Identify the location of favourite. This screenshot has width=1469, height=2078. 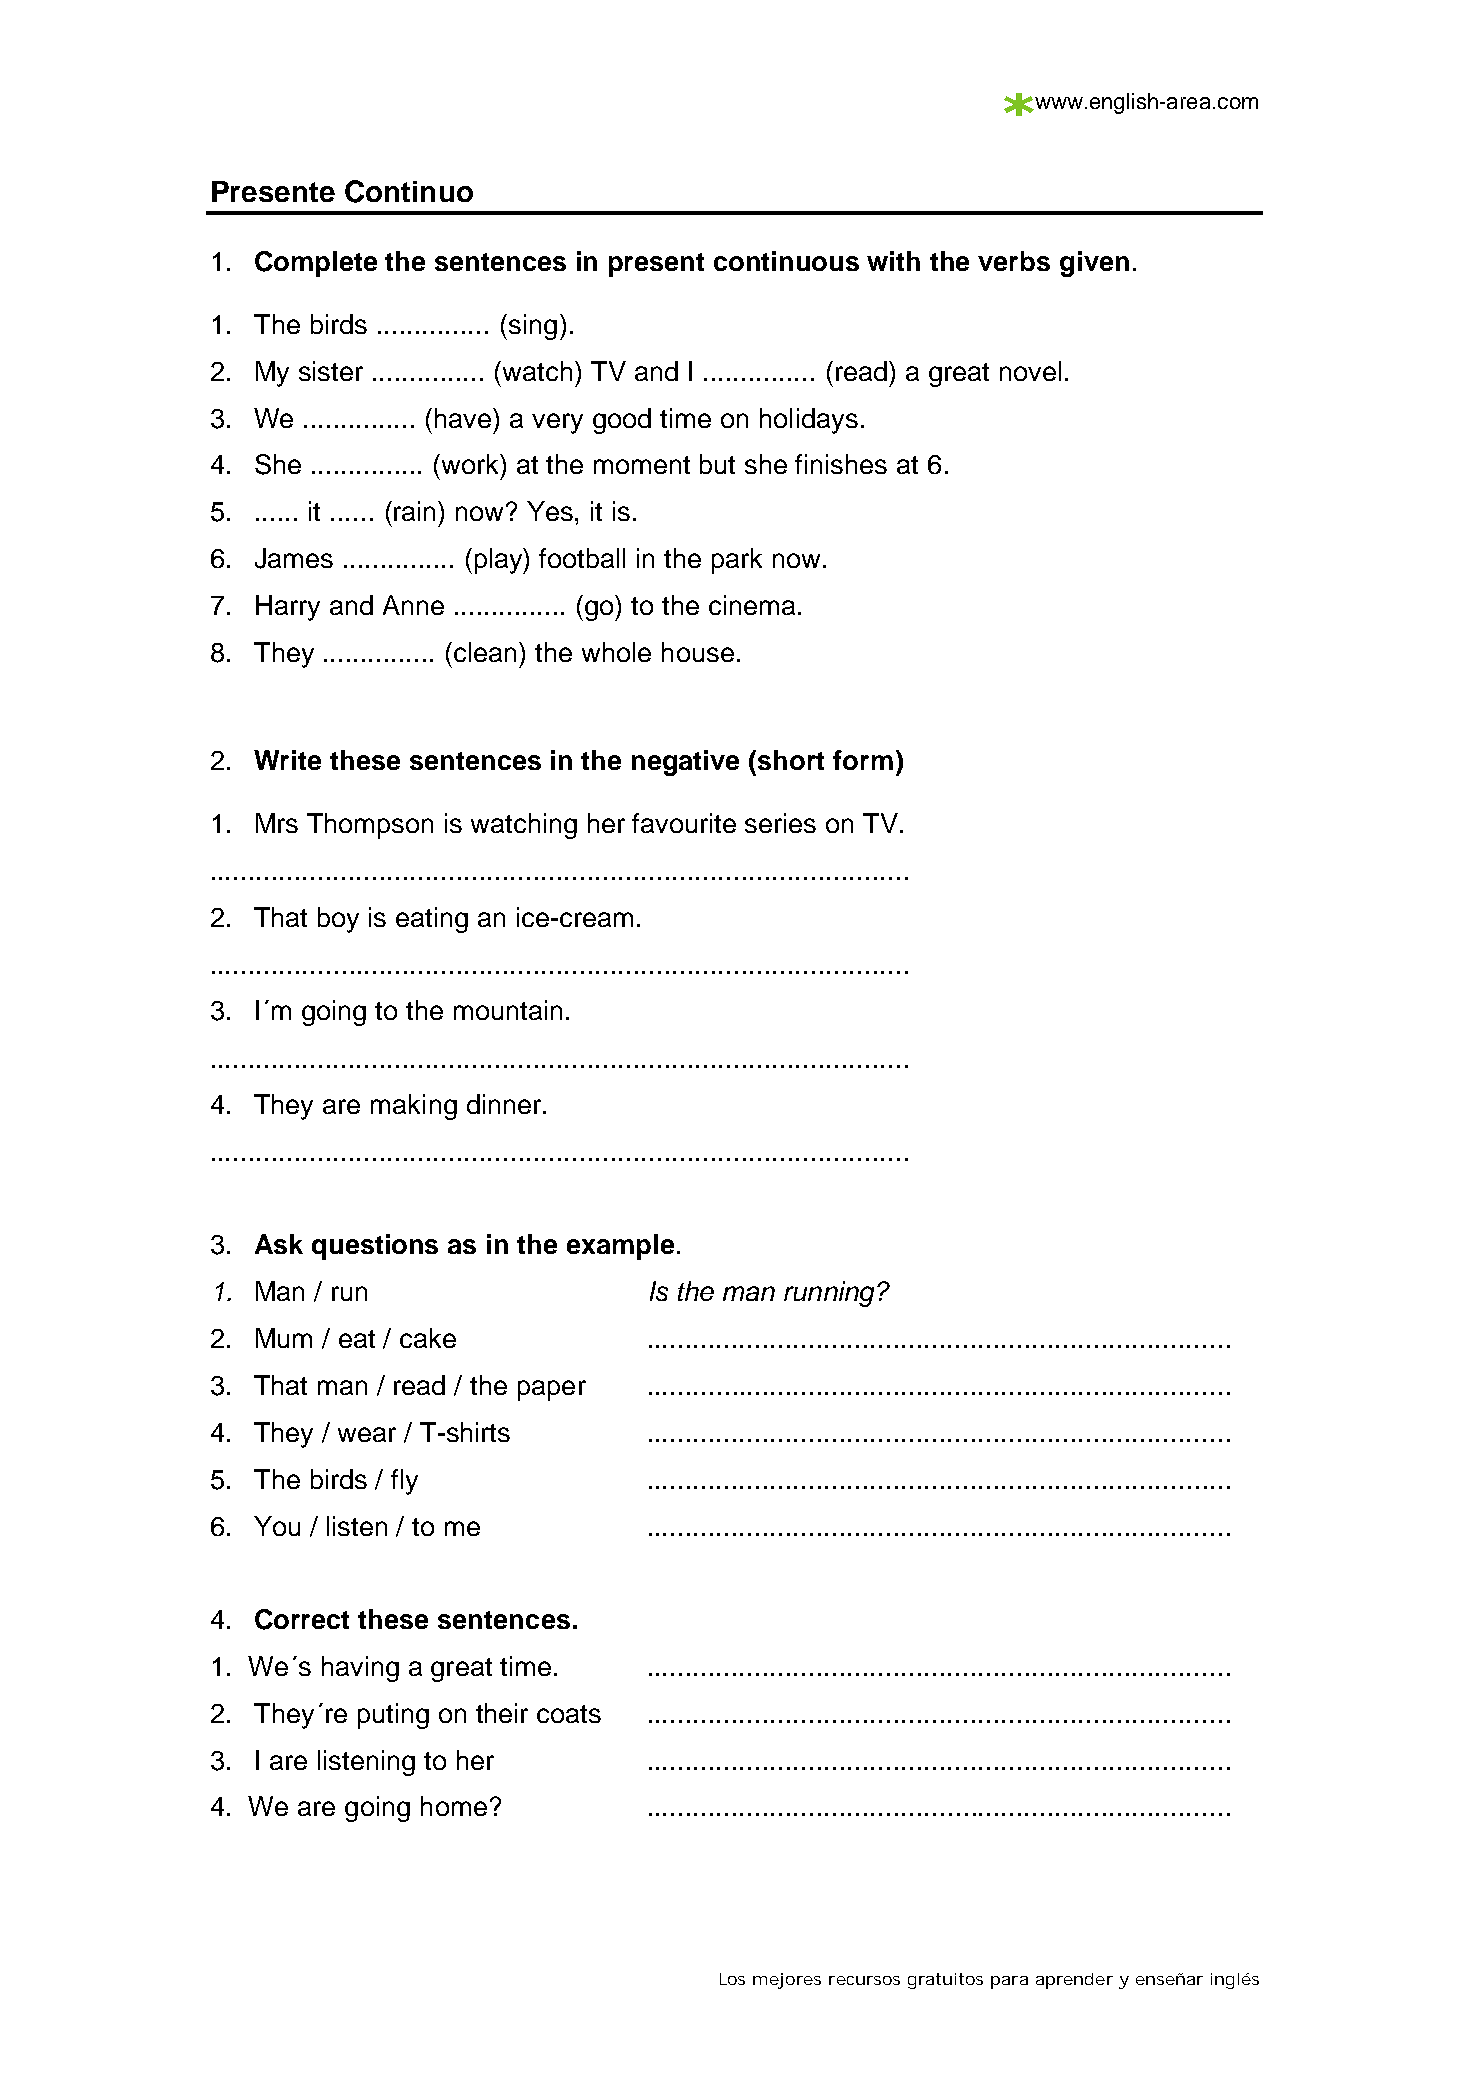
(684, 823).
